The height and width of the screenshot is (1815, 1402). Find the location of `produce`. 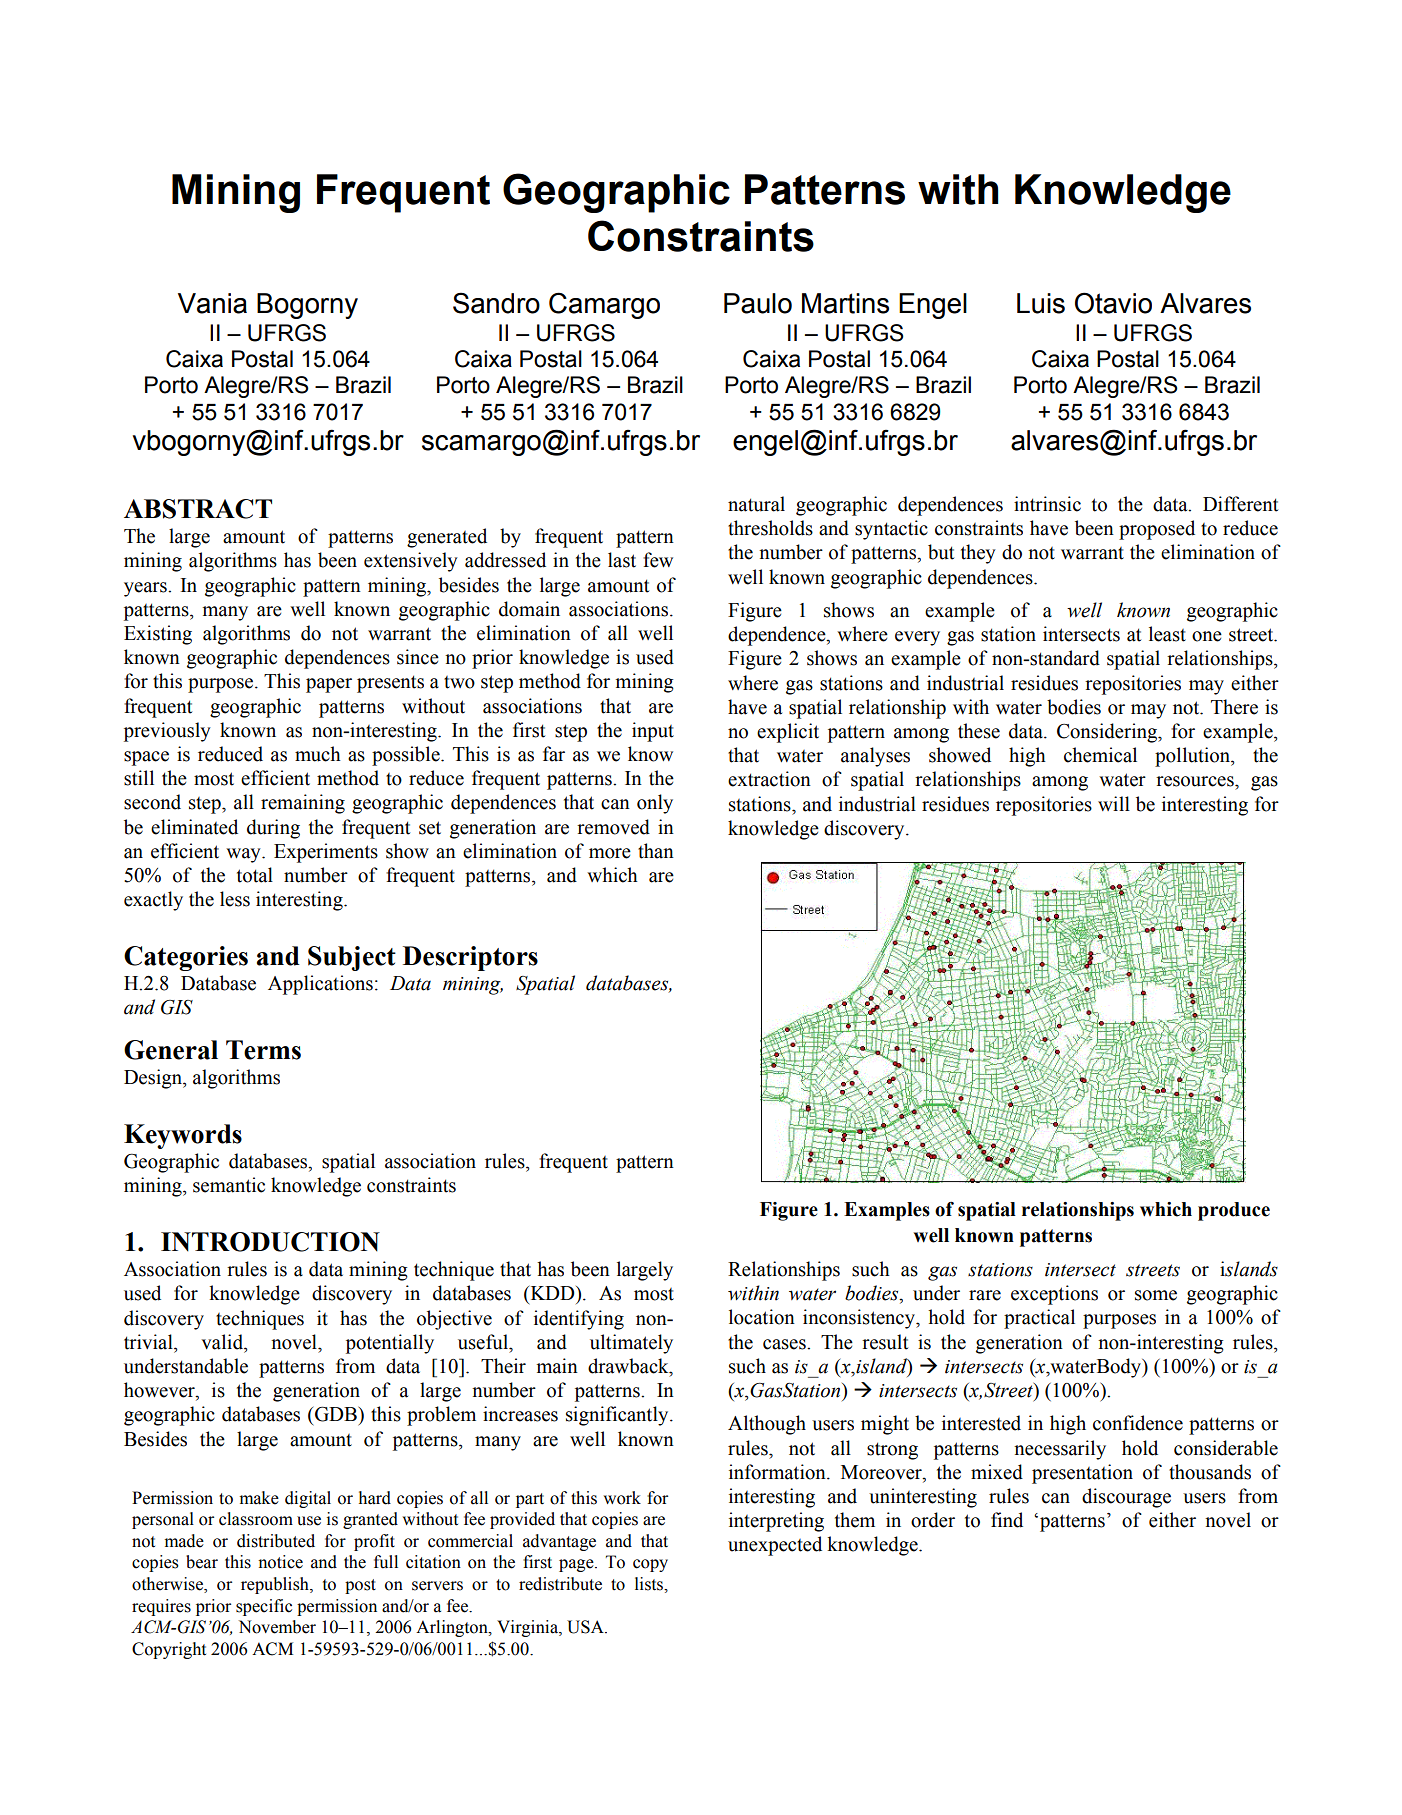

produce is located at coordinates (1234, 1211).
